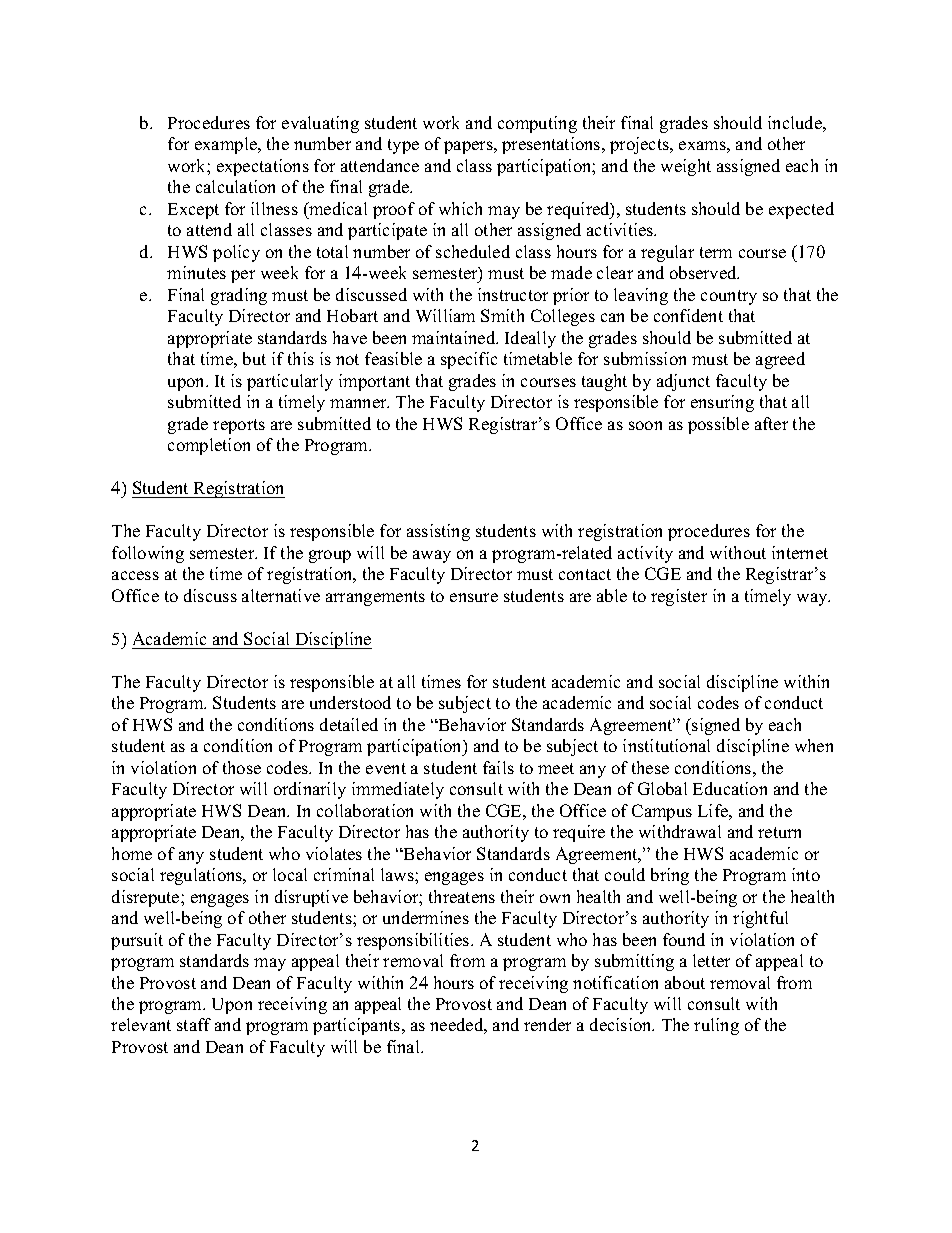 The width and height of the screenshot is (952, 1233). Describe the element at coordinates (474, 597) in the screenshot. I see `ensure` at that location.
